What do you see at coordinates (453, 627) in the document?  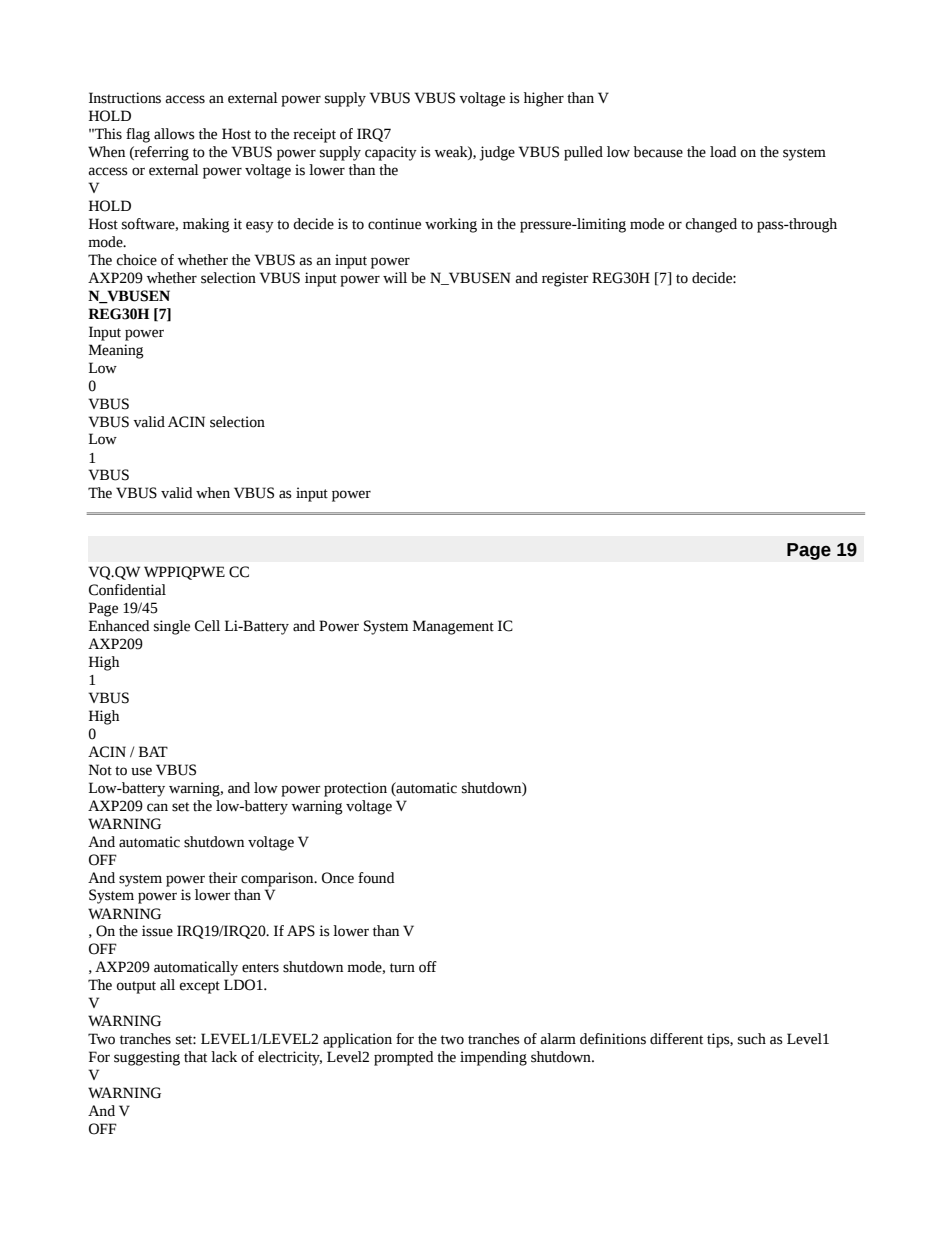 I see `Management` at bounding box center [453, 627].
